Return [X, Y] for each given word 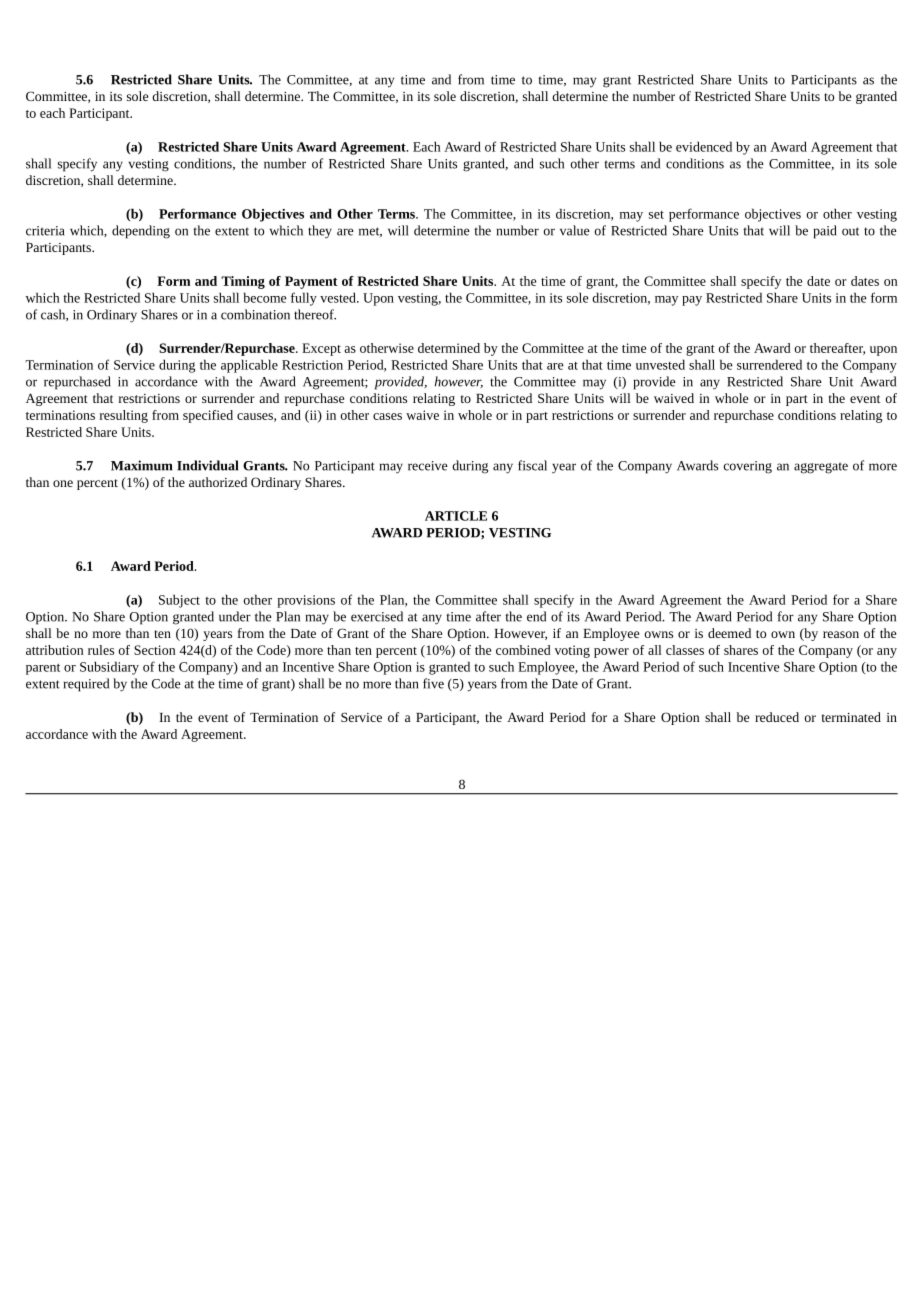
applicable [249, 366]
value [575, 230]
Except [321, 349]
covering [748, 467]
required [86, 685]
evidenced [704, 146]
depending [141, 232]
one [63, 483]
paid [825, 232]
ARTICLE [456, 516]
